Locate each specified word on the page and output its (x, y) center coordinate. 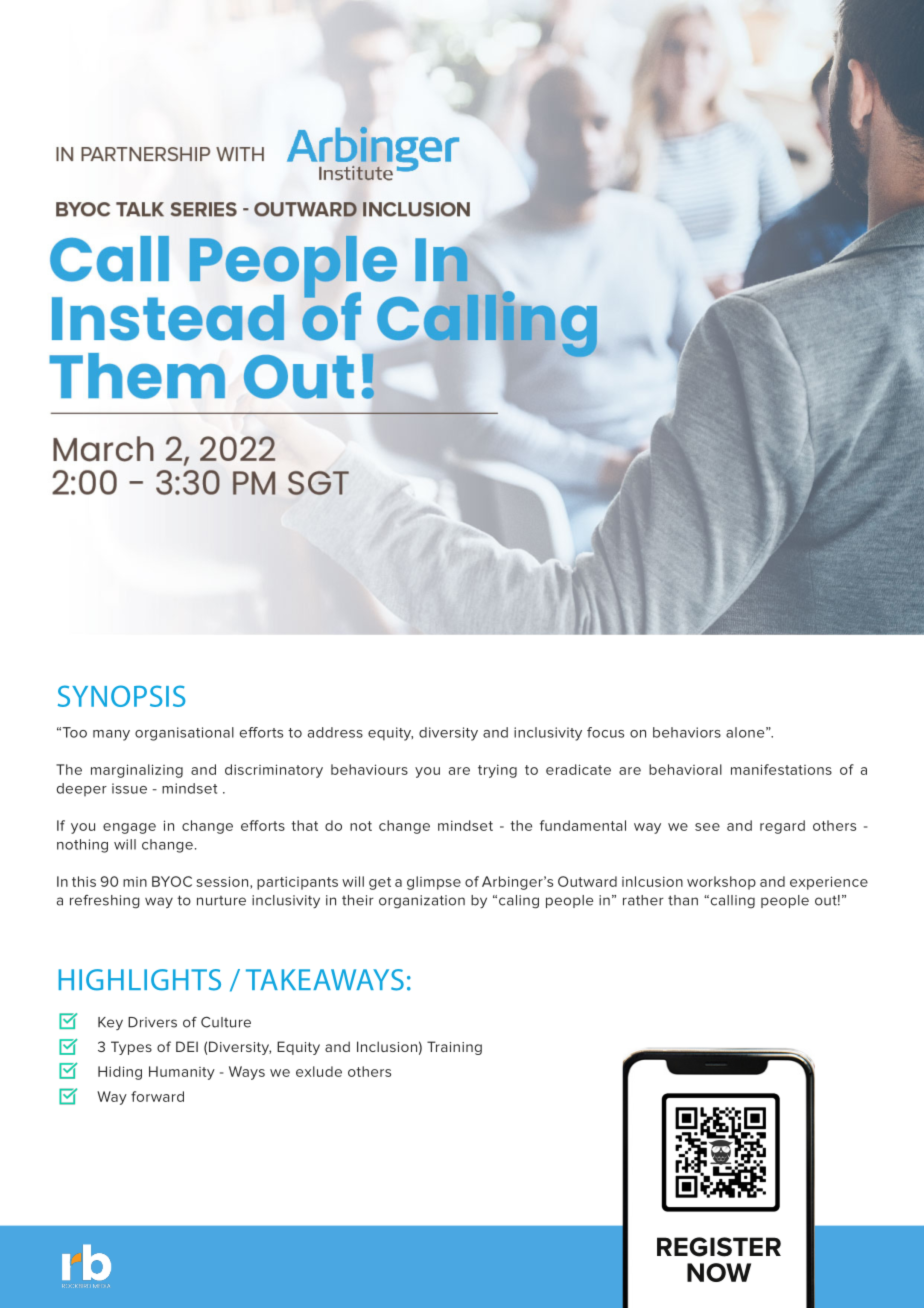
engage (129, 828)
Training (454, 1048)
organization (422, 902)
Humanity (182, 1073)
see (707, 827)
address (335, 732)
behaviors (687, 732)
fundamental (583, 825)
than (683, 900)
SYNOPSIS (121, 696)
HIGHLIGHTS (140, 980)
